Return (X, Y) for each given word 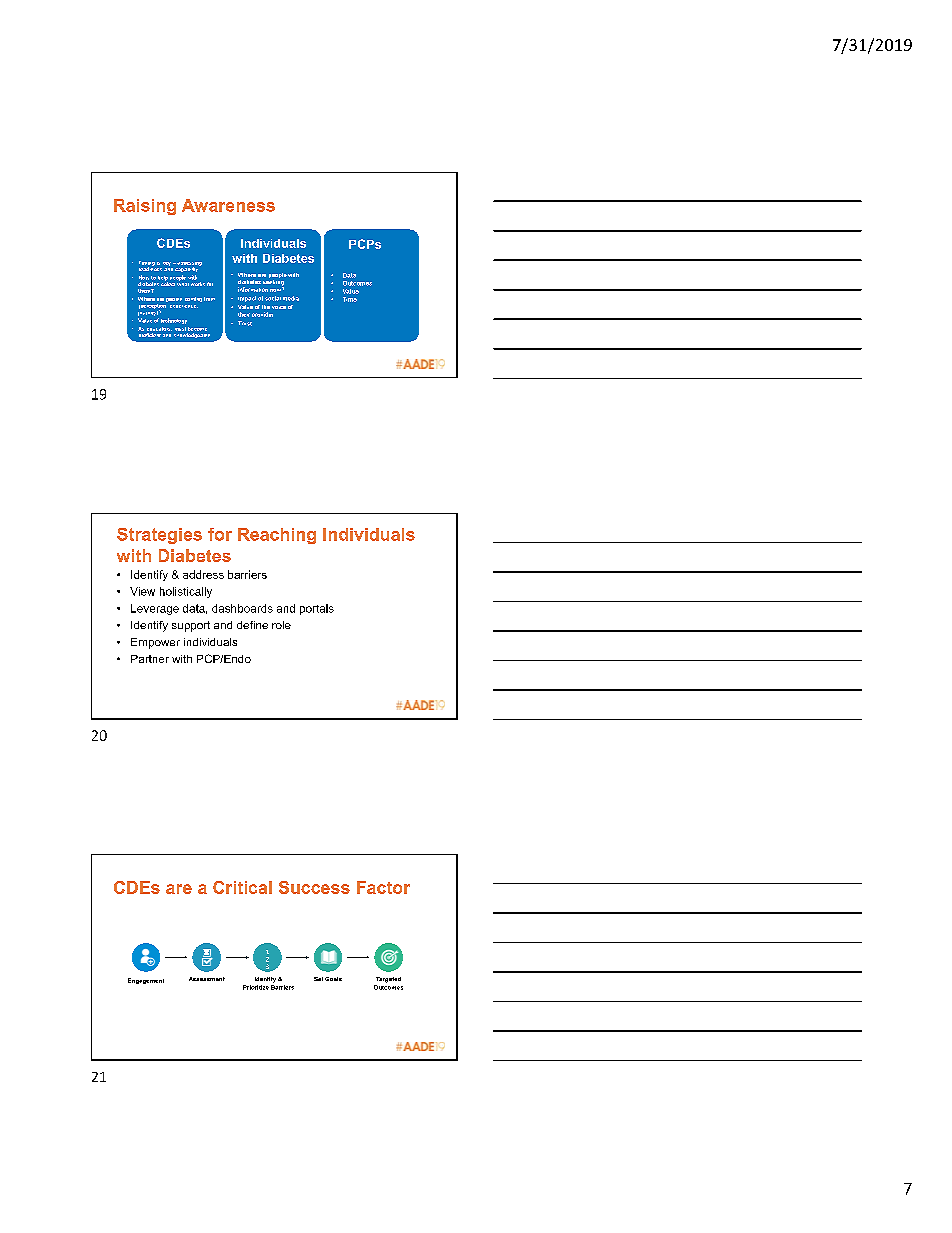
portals (317, 609)
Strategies (159, 536)
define (252, 625)
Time (350, 299)
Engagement (146, 981)
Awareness (228, 205)
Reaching (277, 536)
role (281, 625)
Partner (150, 659)
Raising (145, 207)
